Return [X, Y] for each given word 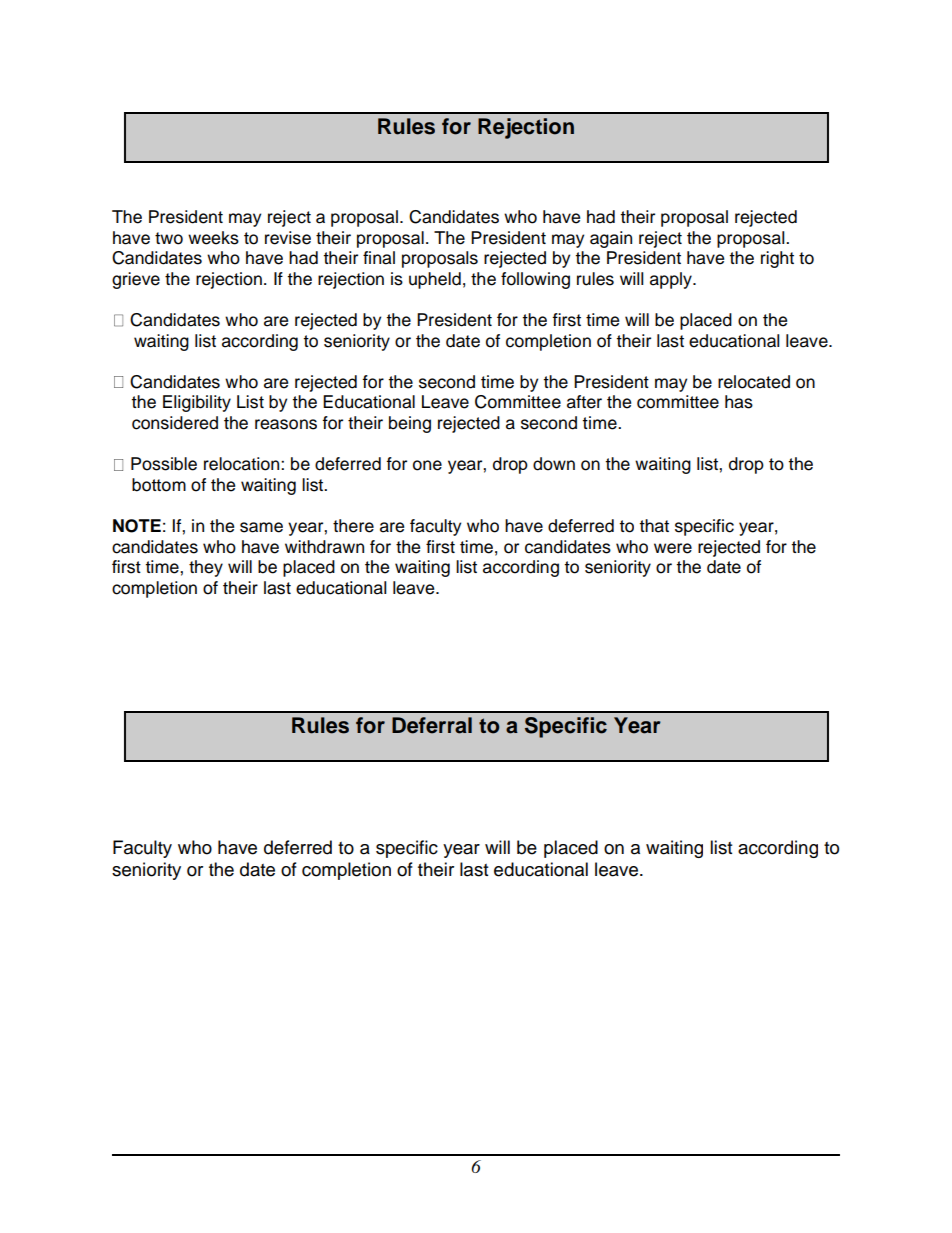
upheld [435, 280]
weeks [213, 238]
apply [672, 280]
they [206, 568]
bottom [159, 485]
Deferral [432, 725]
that [654, 526]
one [427, 465]
